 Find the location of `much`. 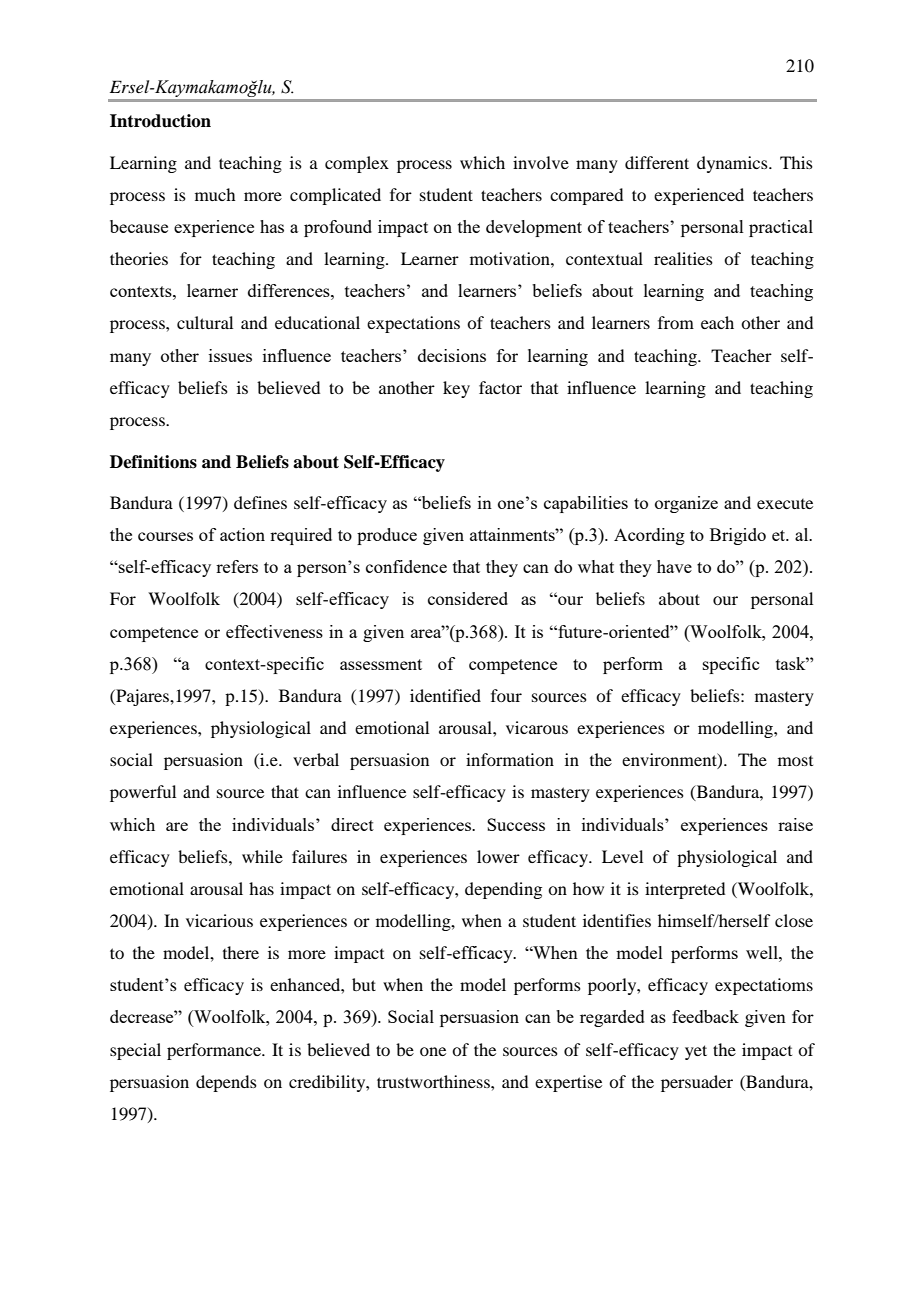

much is located at coordinates (215, 194).
